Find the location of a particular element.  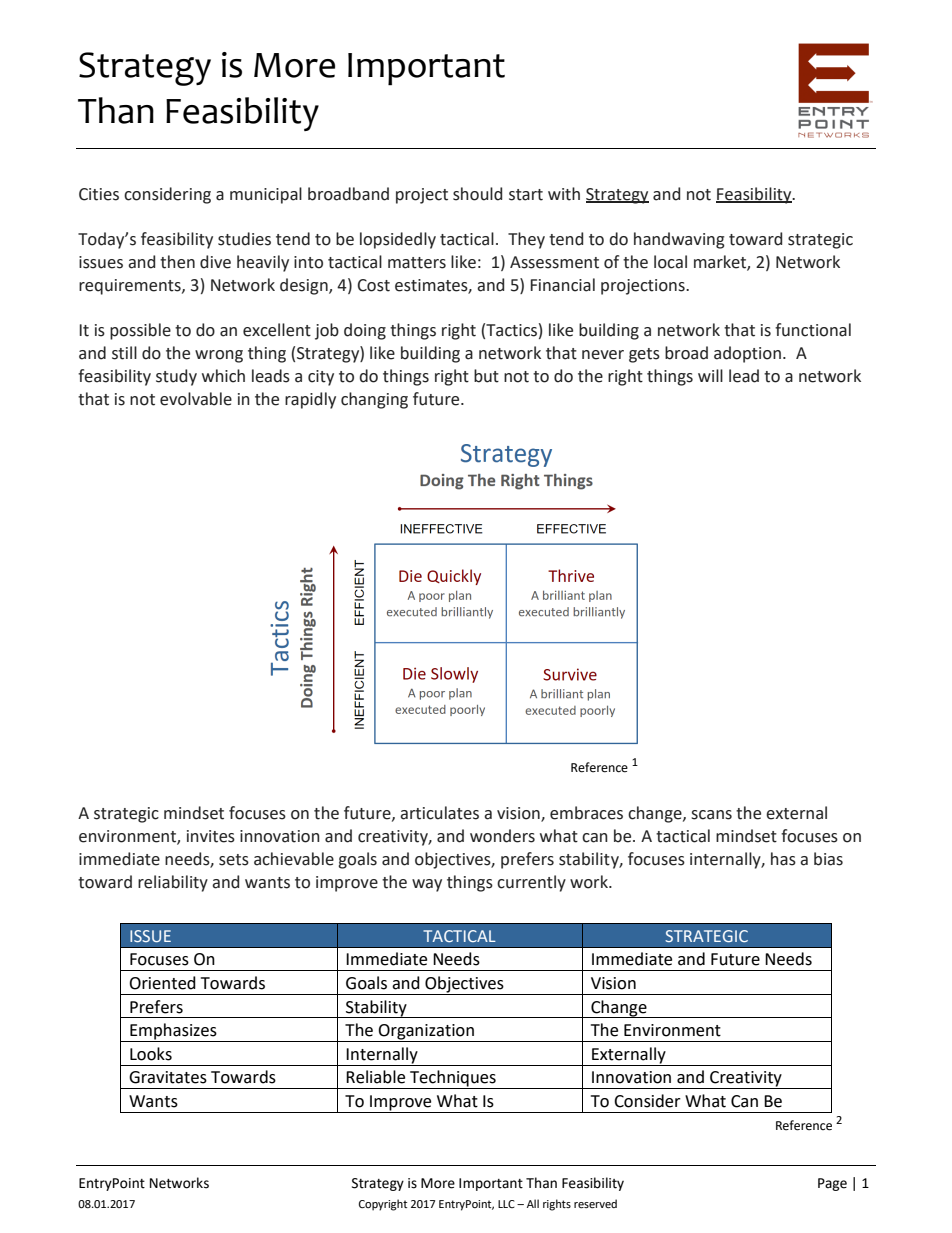

wonders is located at coordinates (502, 836).
